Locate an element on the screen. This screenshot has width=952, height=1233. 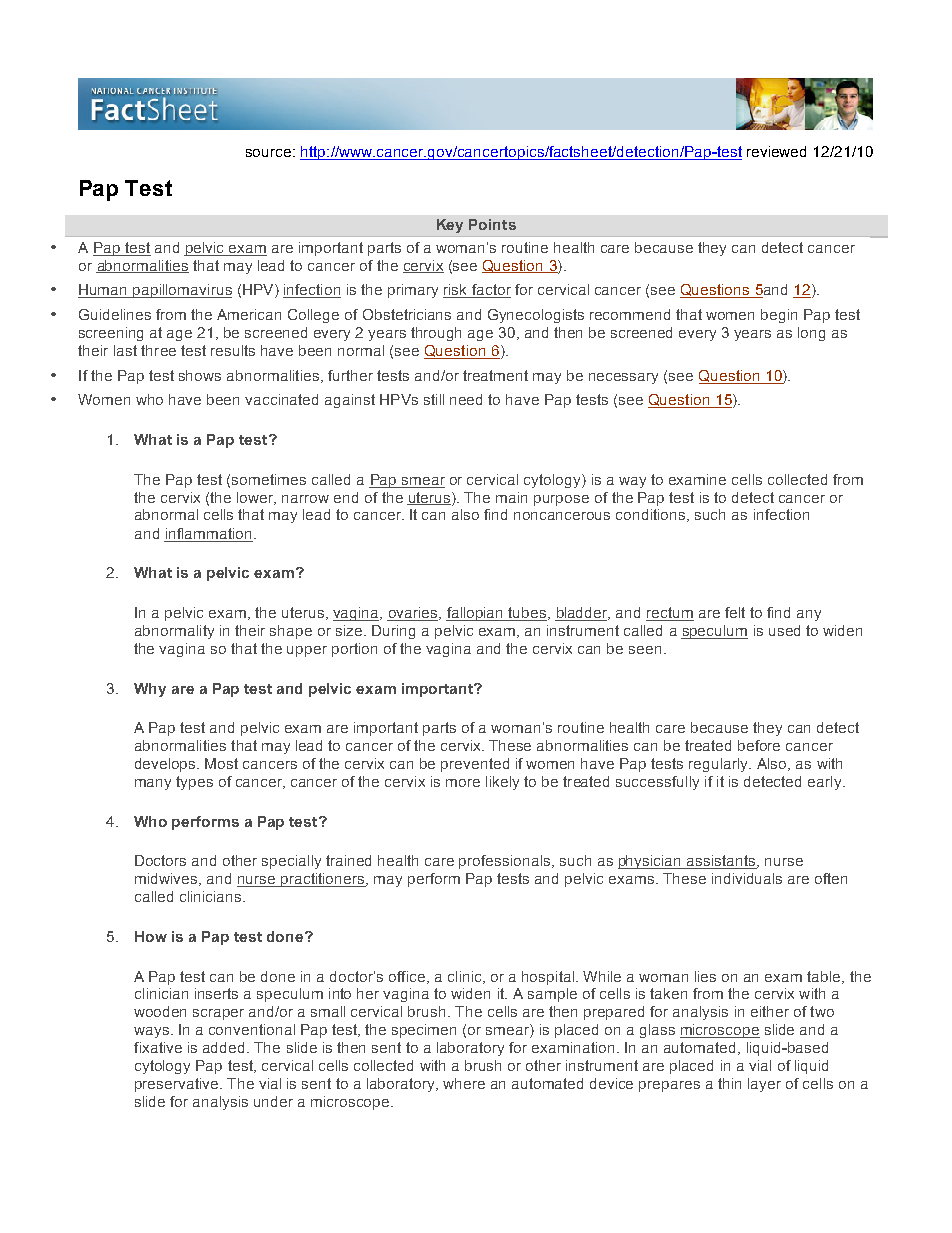
types is located at coordinates (194, 783).
